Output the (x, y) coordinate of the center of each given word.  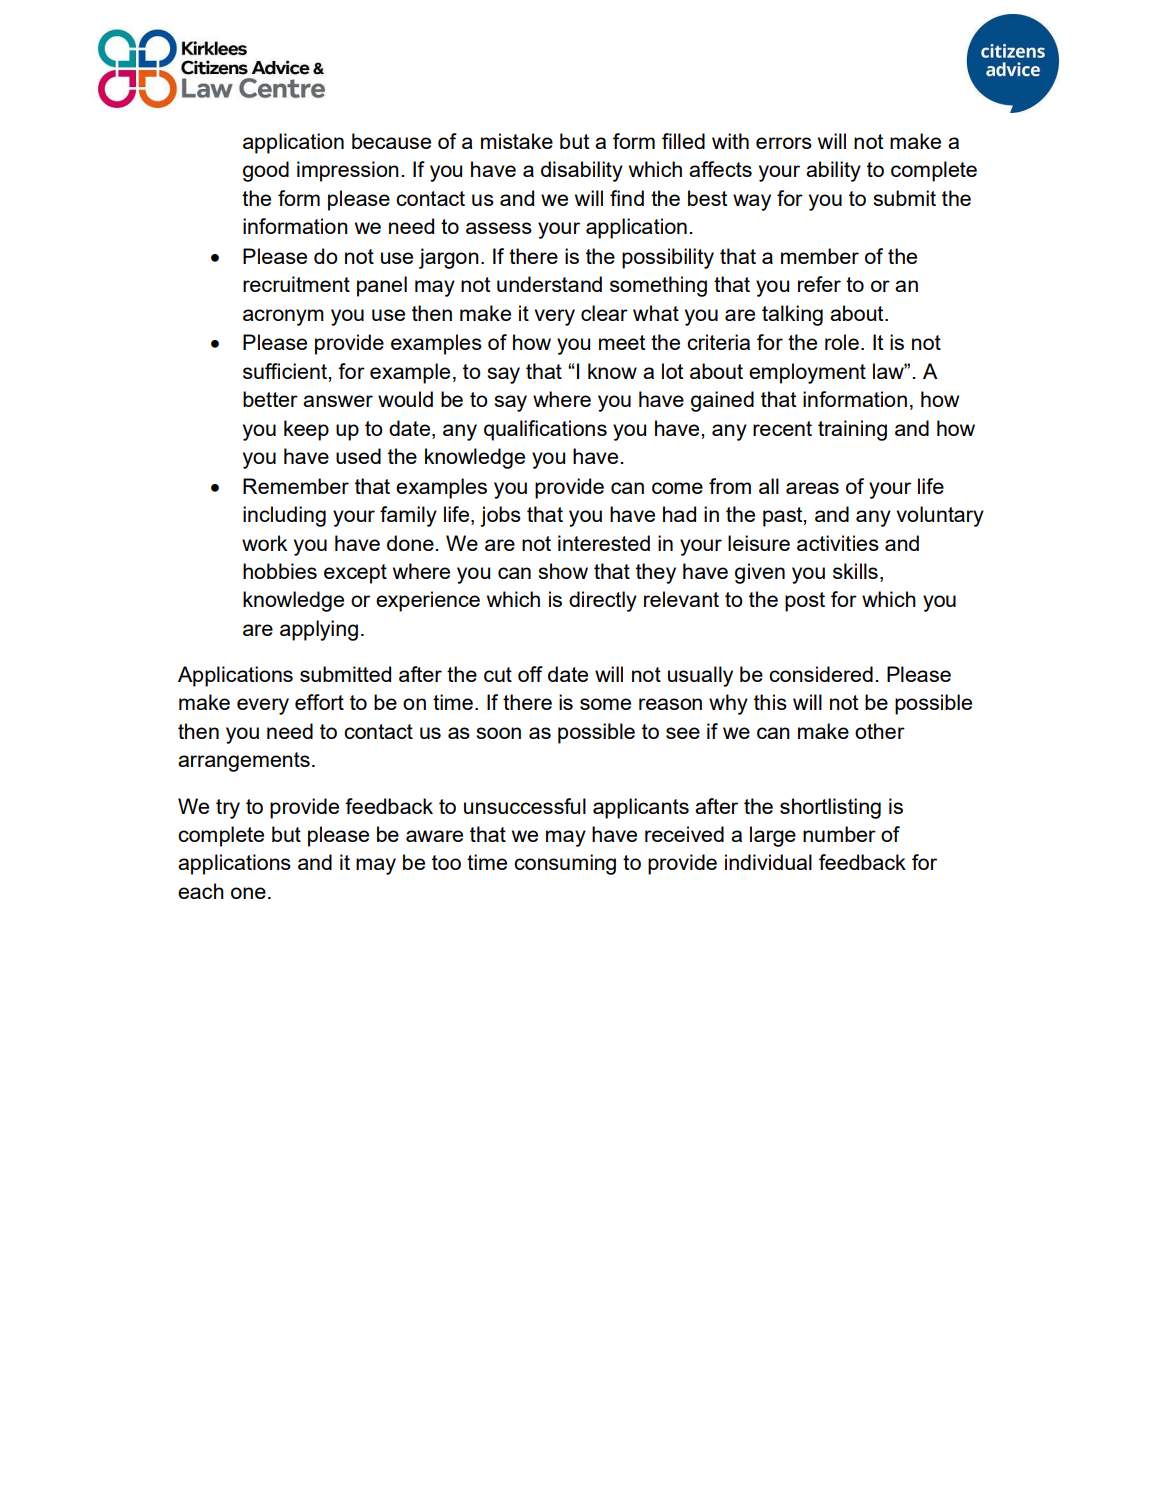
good (266, 171)
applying (319, 630)
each (201, 891)
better (270, 399)
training (852, 430)
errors (784, 143)
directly (603, 601)
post (805, 602)
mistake (517, 141)
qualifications (545, 430)
